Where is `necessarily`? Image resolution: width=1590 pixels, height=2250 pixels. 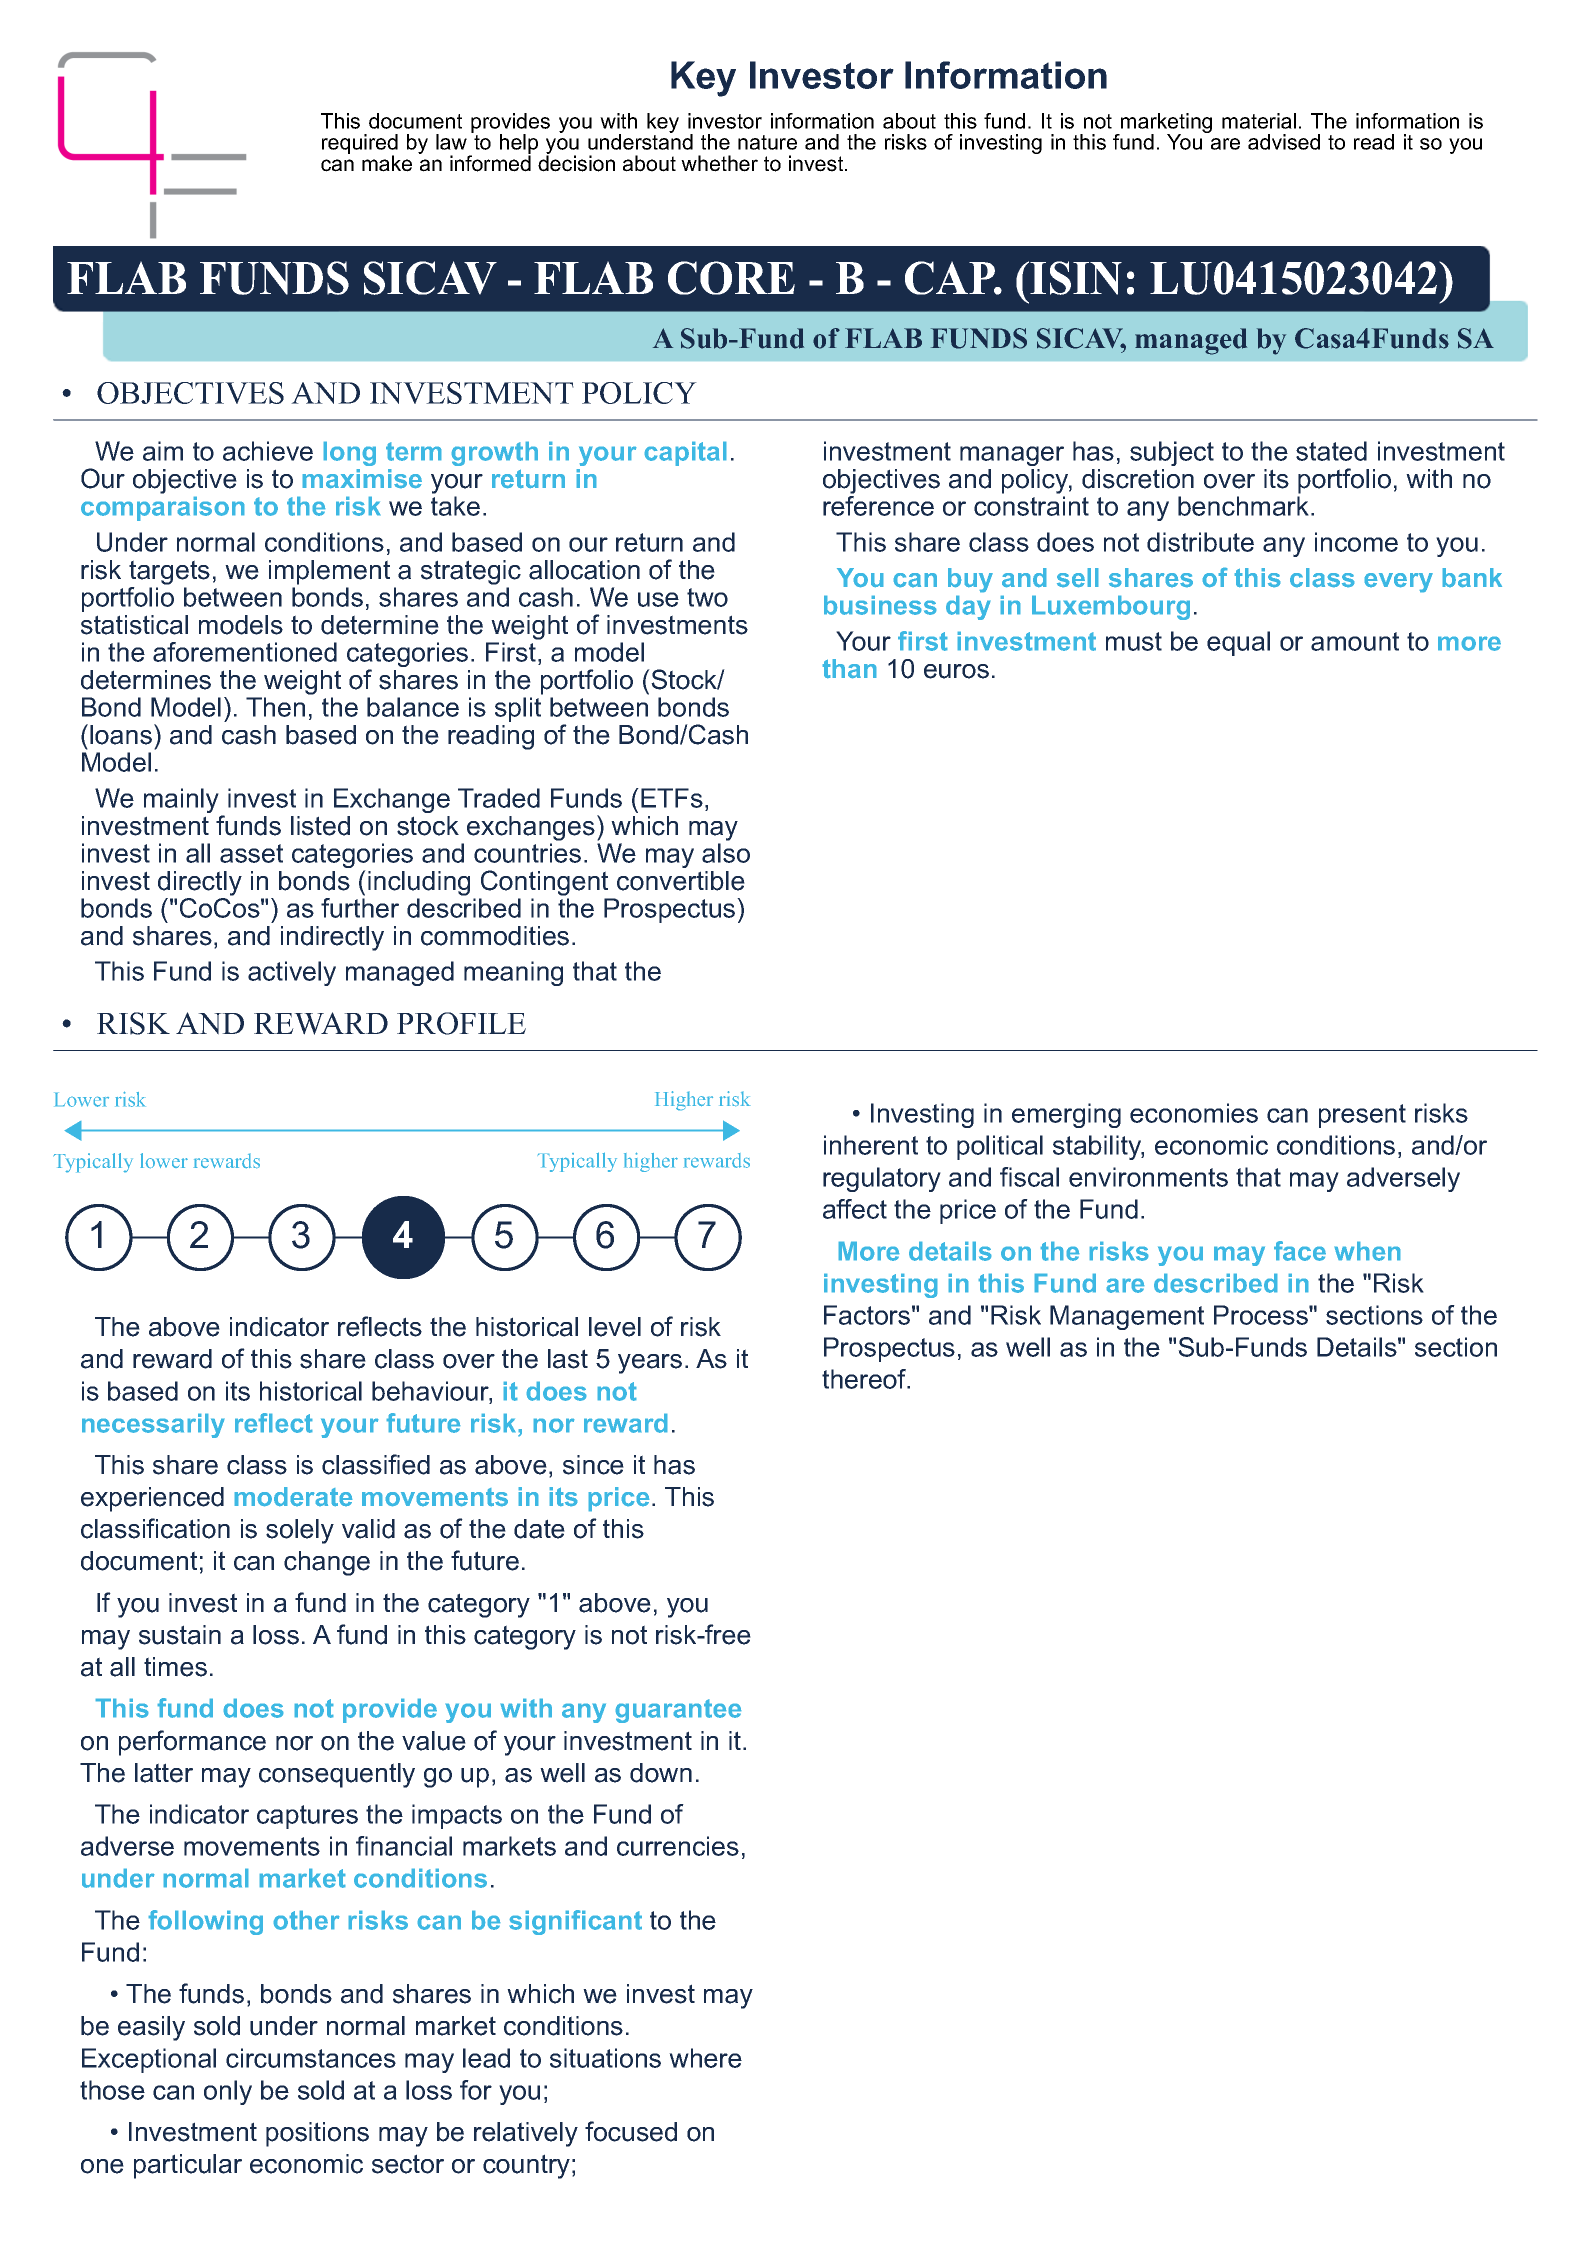 necessarily is located at coordinates (153, 1425).
